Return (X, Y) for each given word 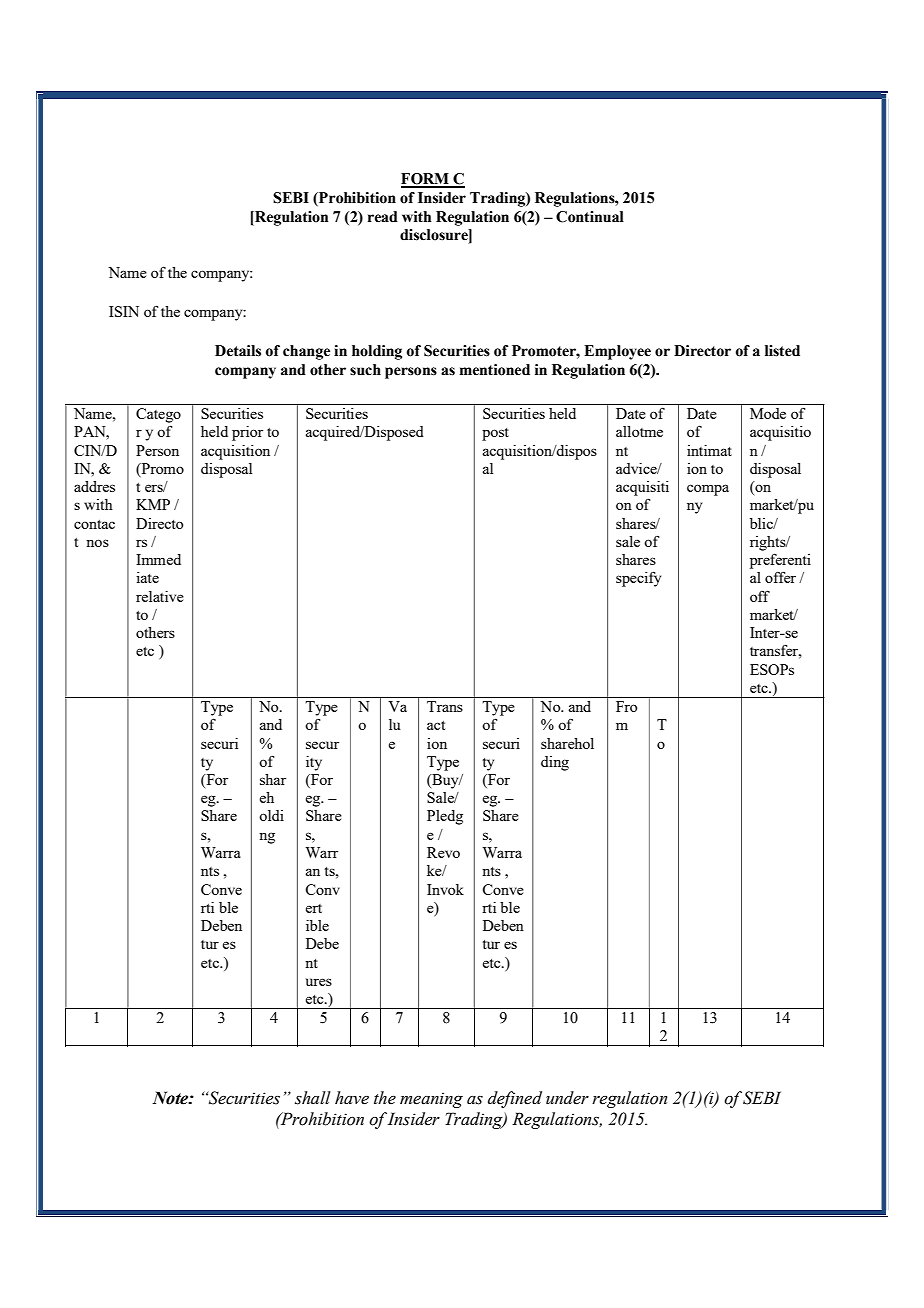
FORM (426, 180)
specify (638, 579)
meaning (431, 1100)
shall (313, 1098)
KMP (153, 504)
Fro (626, 706)
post (495, 434)
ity (314, 763)
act (436, 725)
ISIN (124, 311)
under (567, 1098)
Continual (590, 217)
